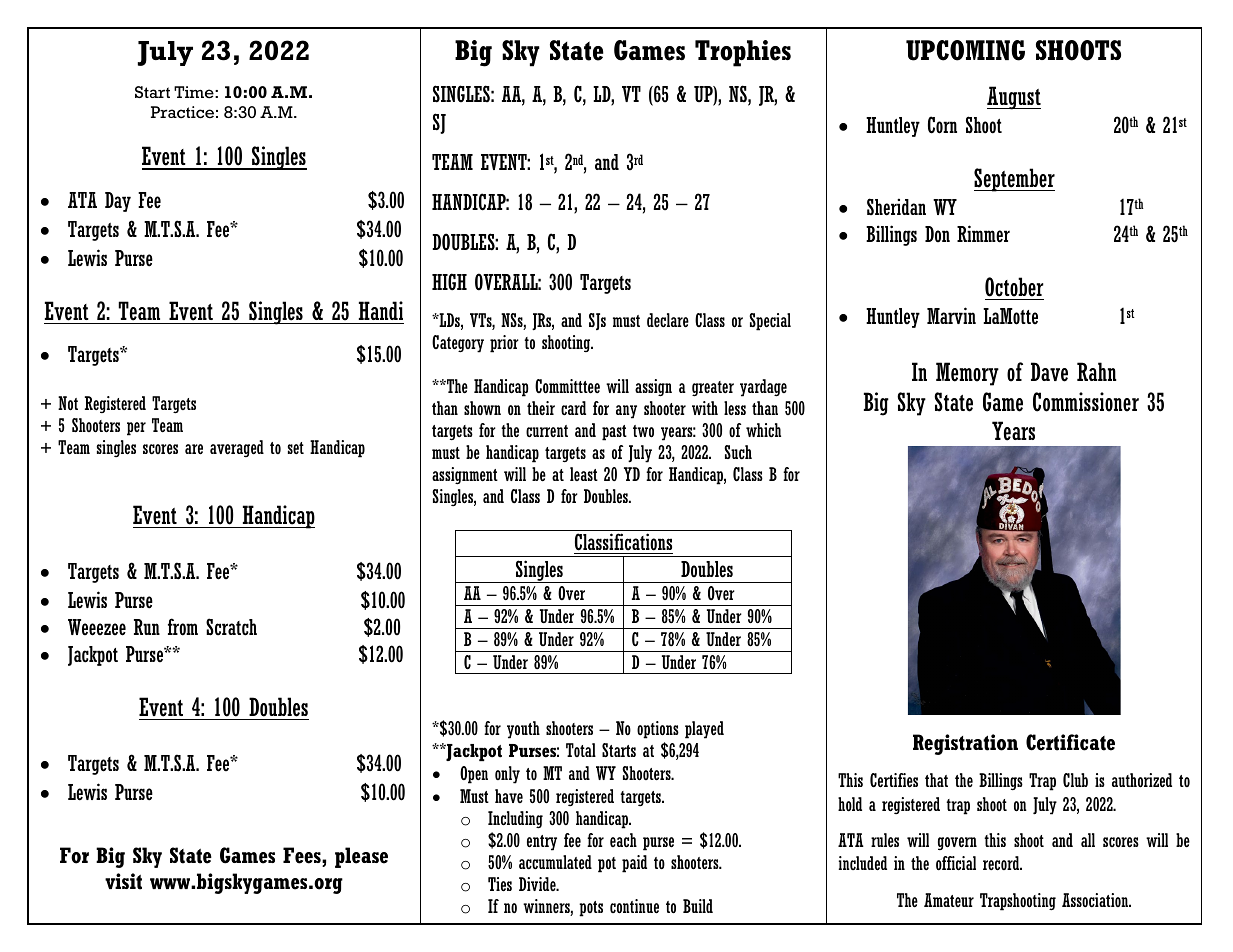  What do you see at coordinates (634, 864) in the screenshot?
I see `paid` at bounding box center [634, 864].
